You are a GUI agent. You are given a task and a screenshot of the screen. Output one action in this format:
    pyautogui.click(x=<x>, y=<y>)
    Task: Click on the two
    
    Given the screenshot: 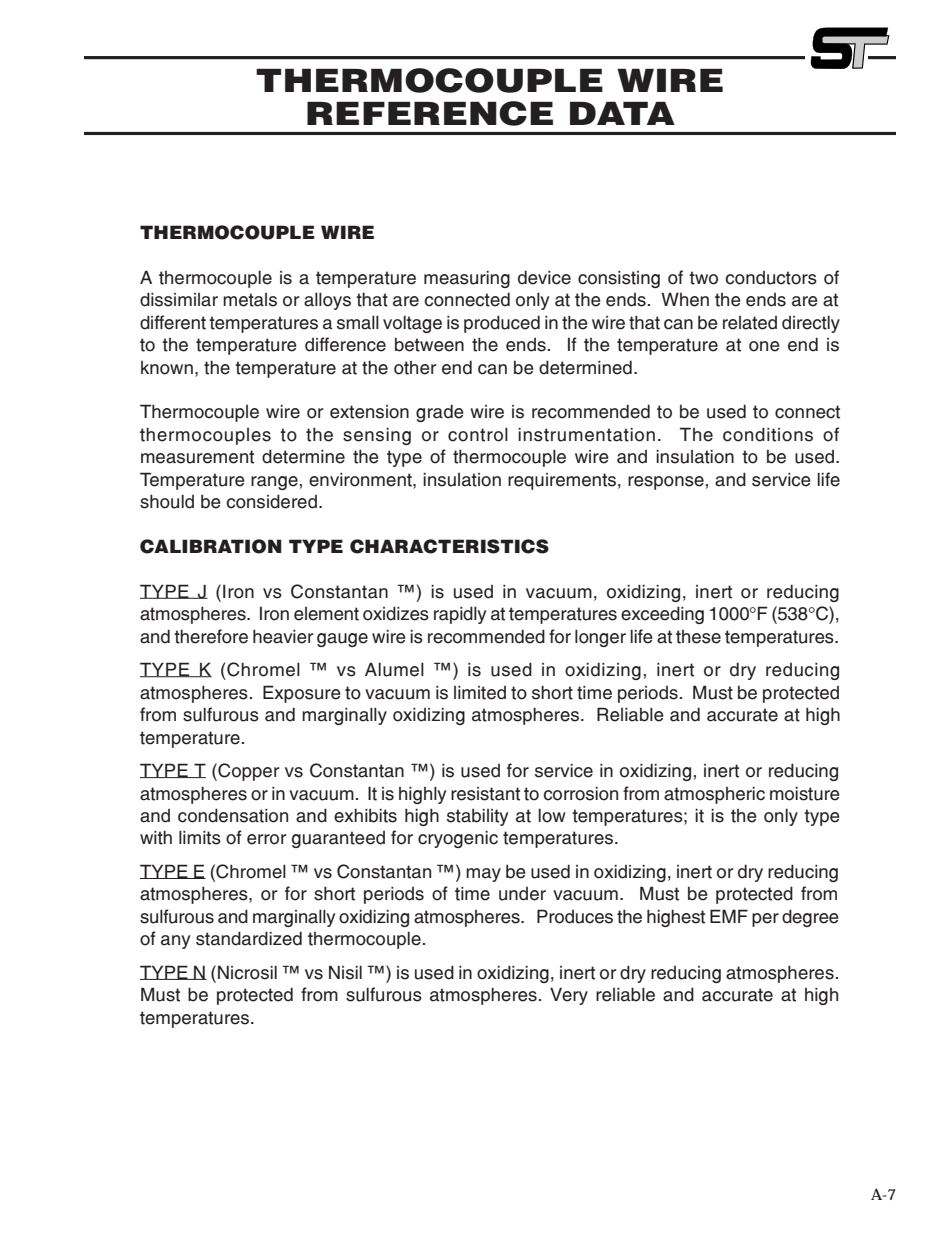 What is the action you would take?
    pyautogui.click(x=703, y=278)
